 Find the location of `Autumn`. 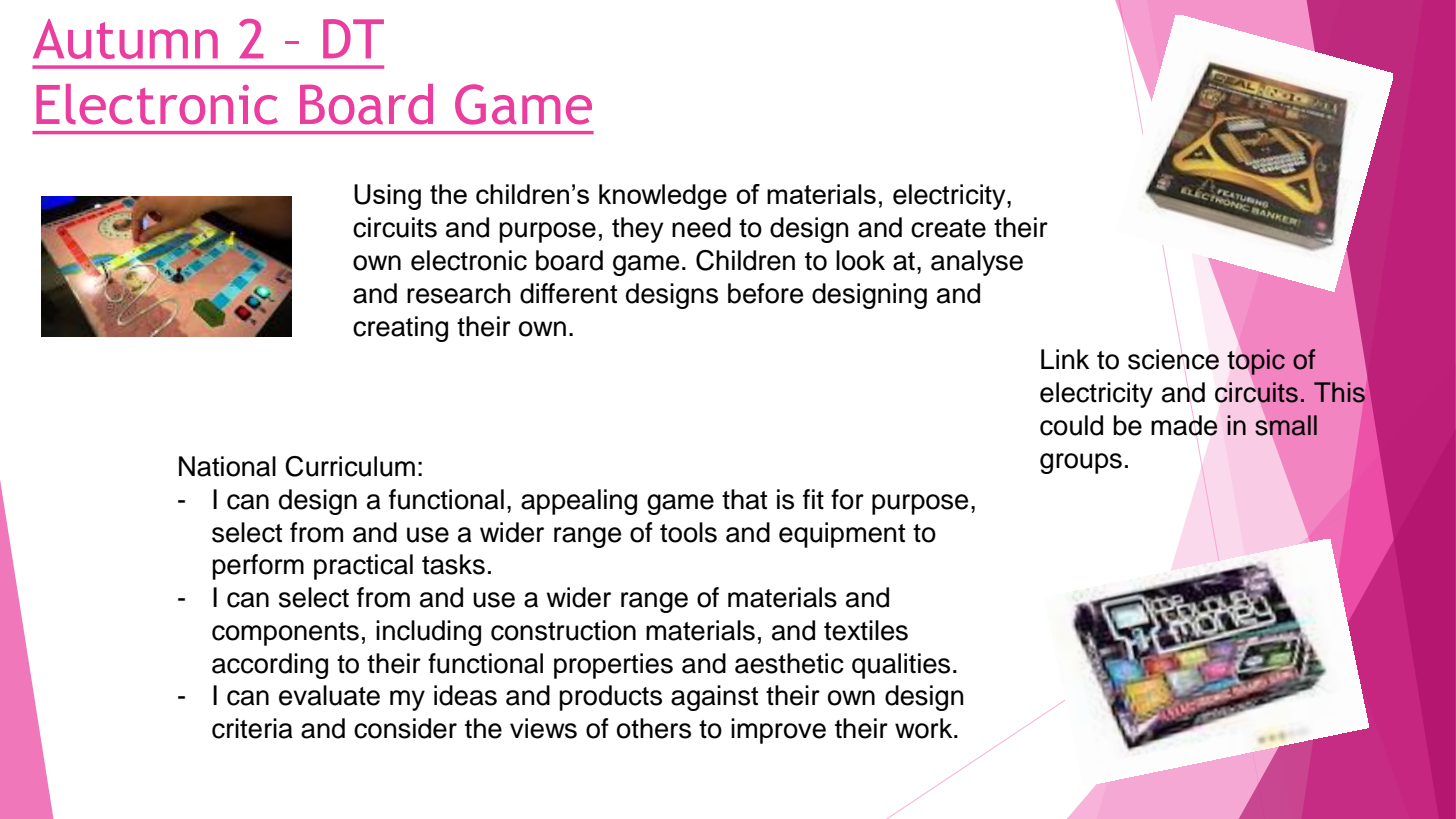

Autumn is located at coordinates (125, 39).
